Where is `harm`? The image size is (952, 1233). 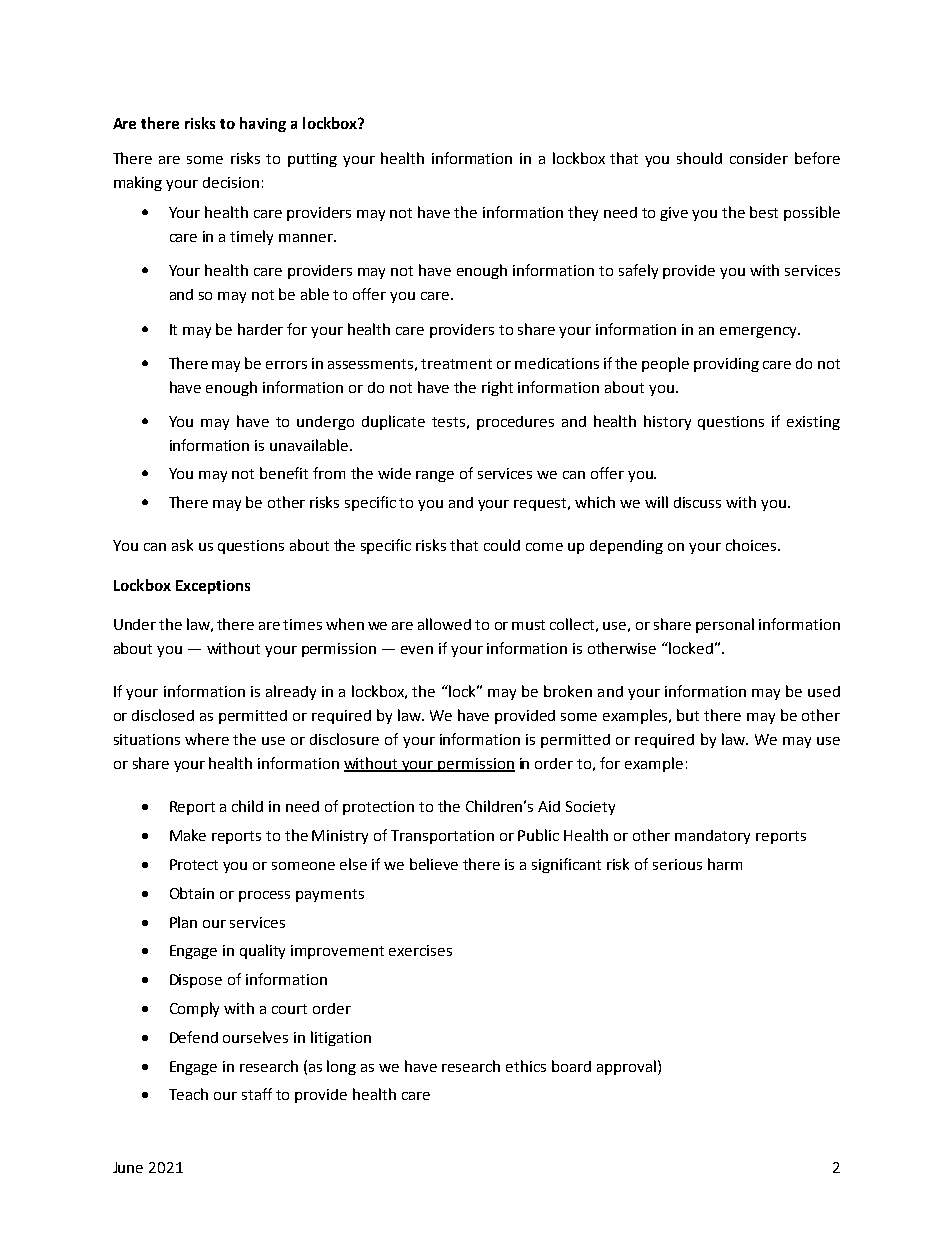
harm is located at coordinates (725, 864).
